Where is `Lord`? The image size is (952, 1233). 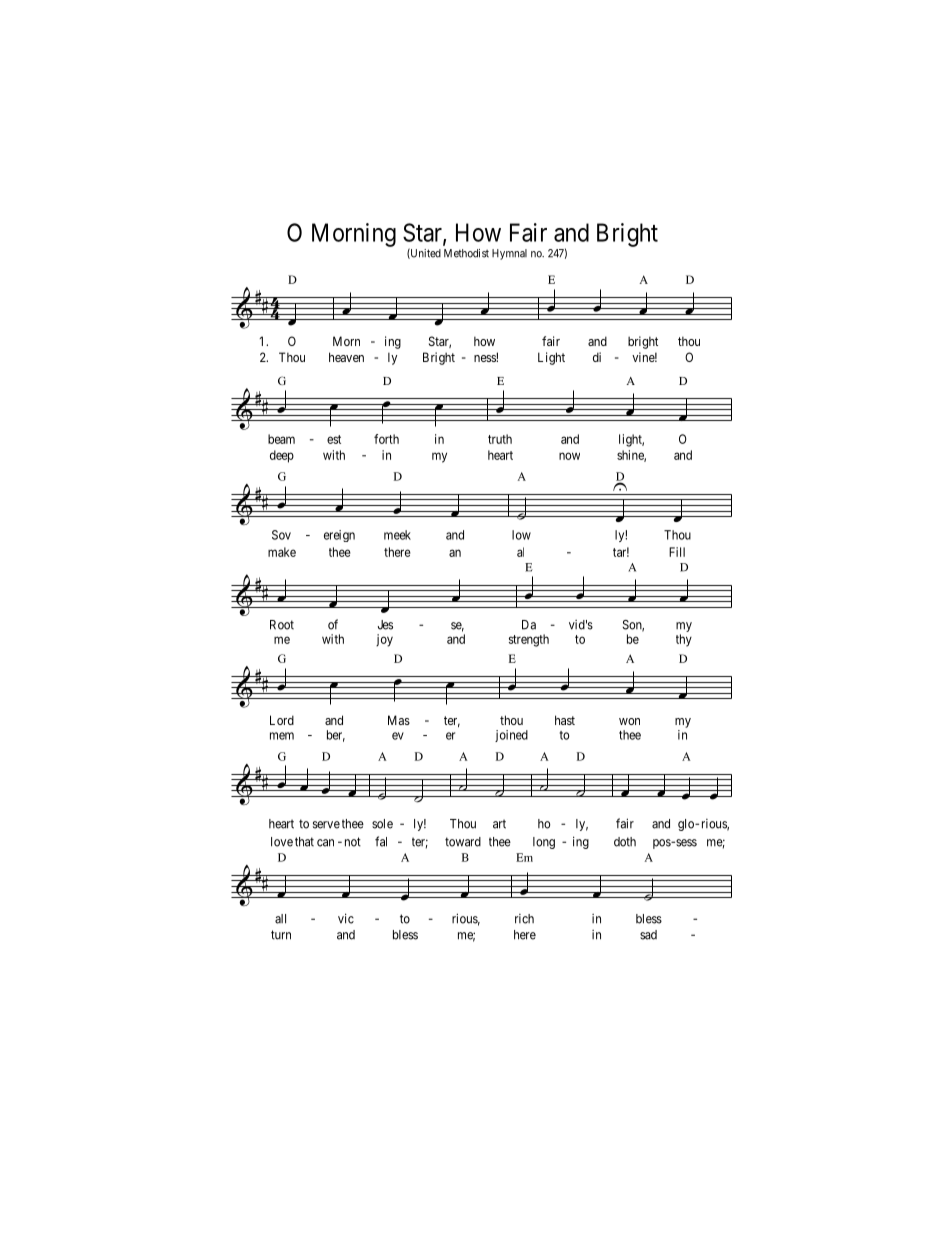
Lord is located at coordinates (282, 720).
